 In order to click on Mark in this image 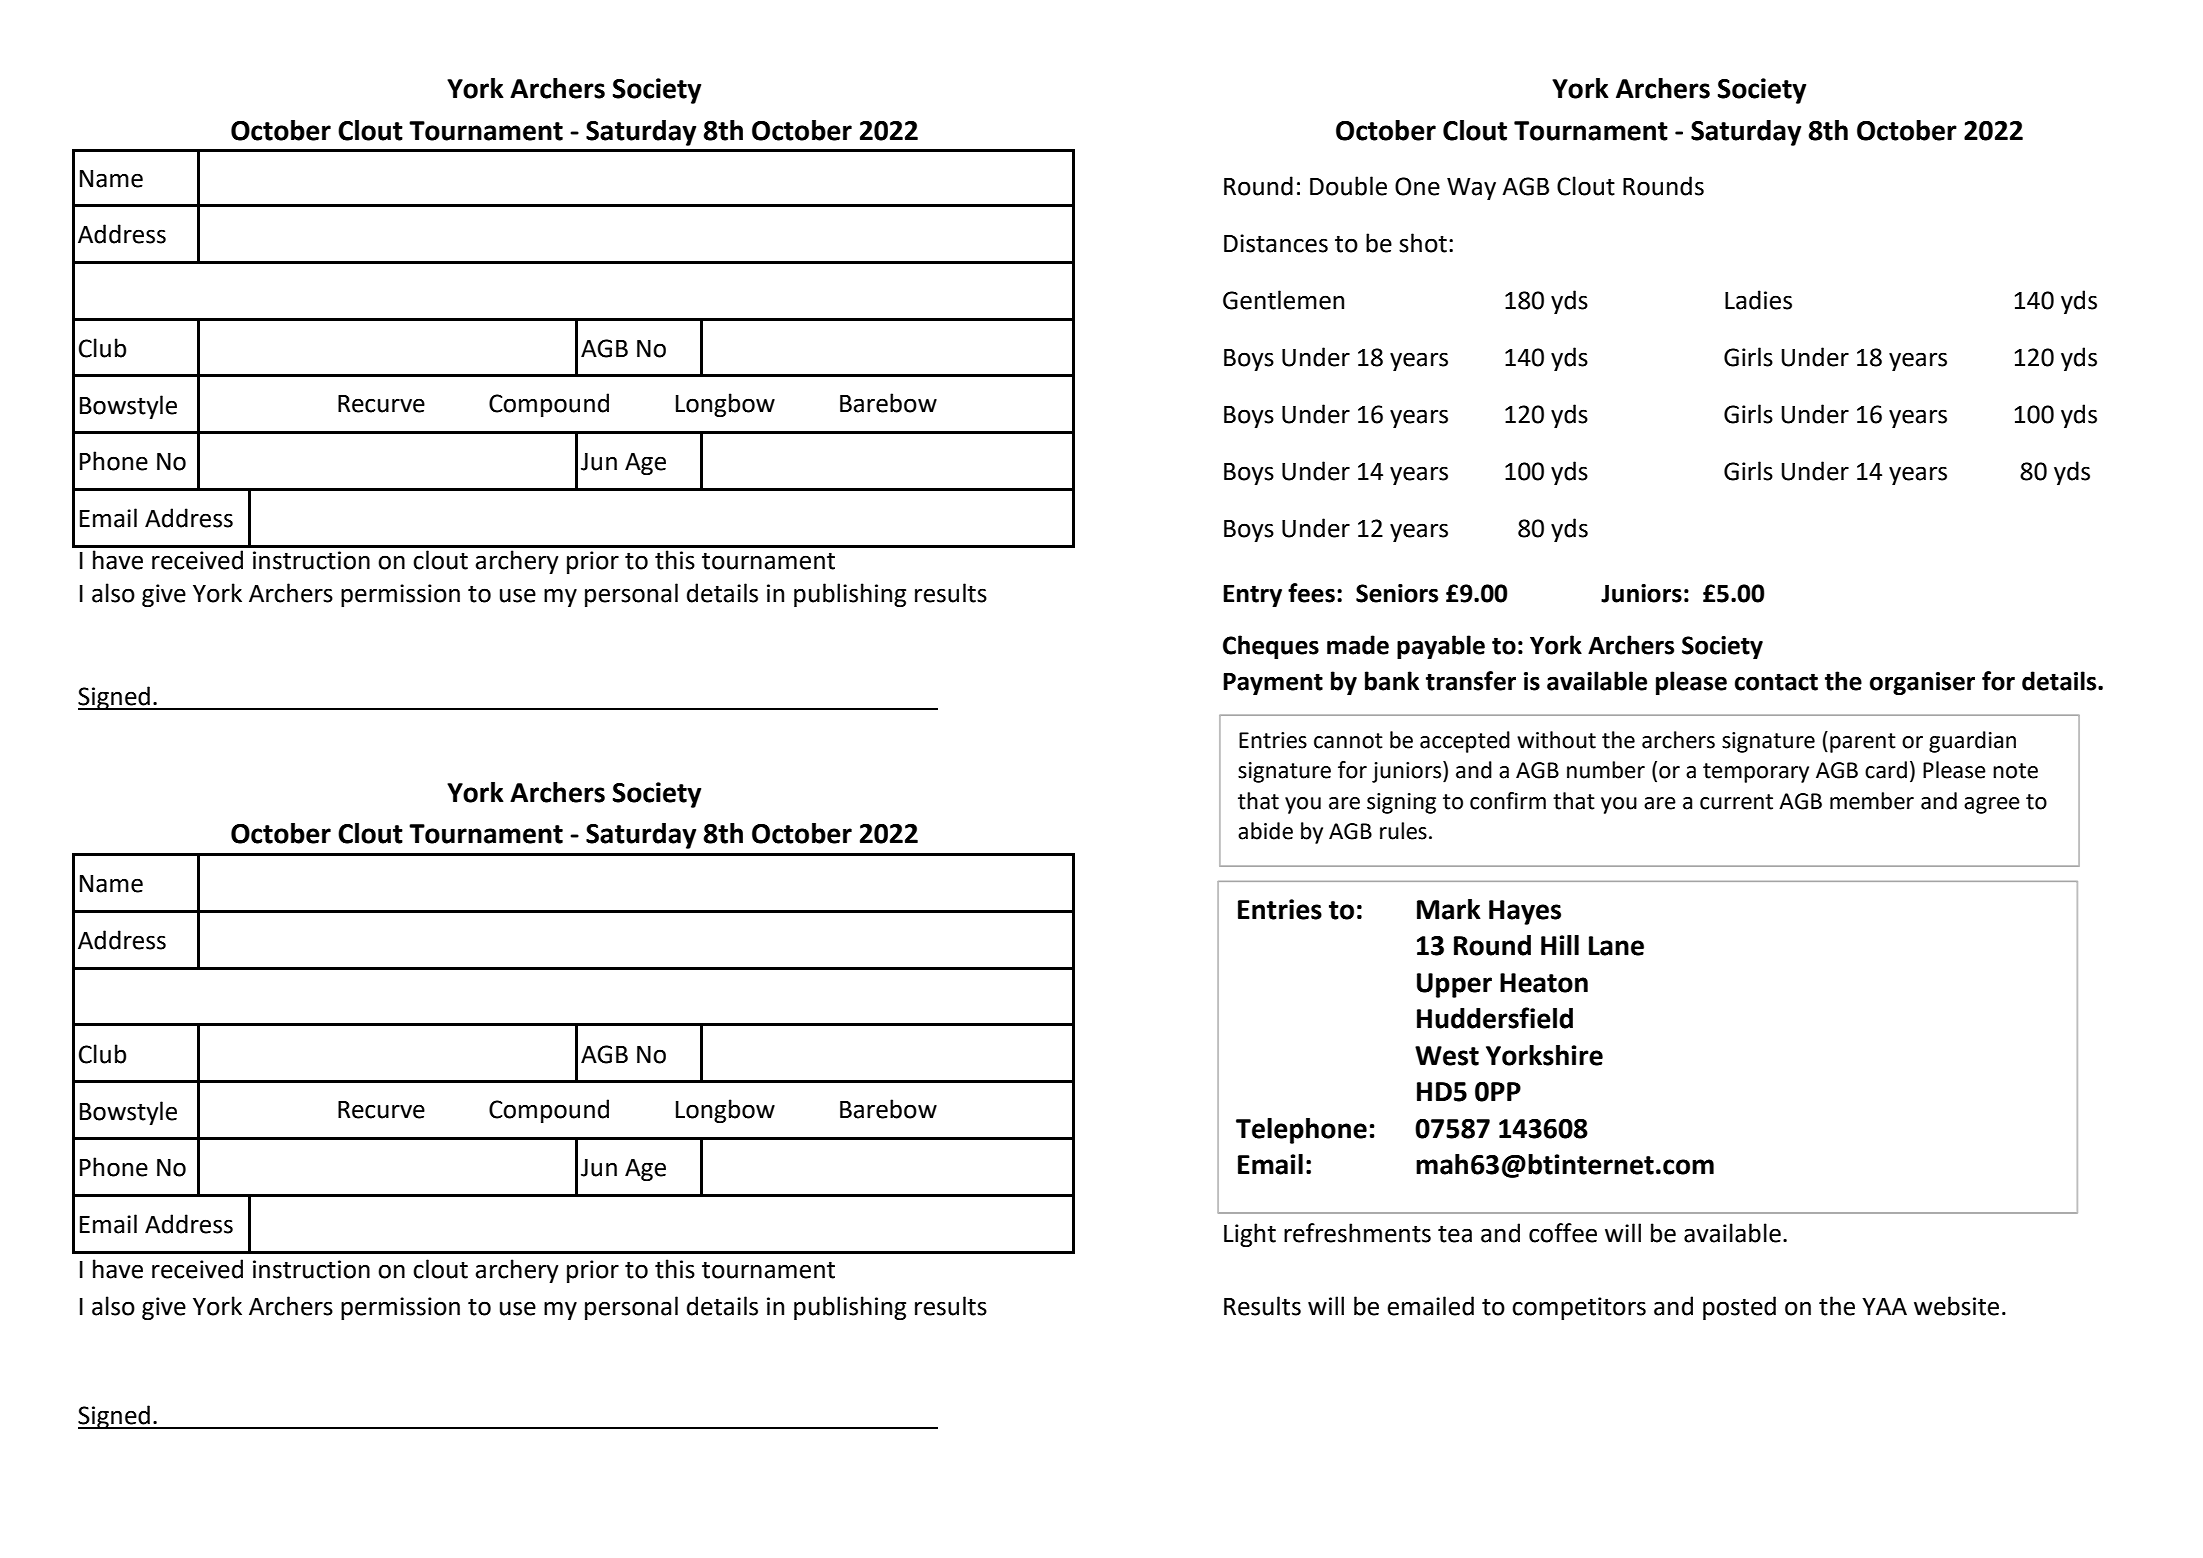, I will do `click(1449, 909)`.
